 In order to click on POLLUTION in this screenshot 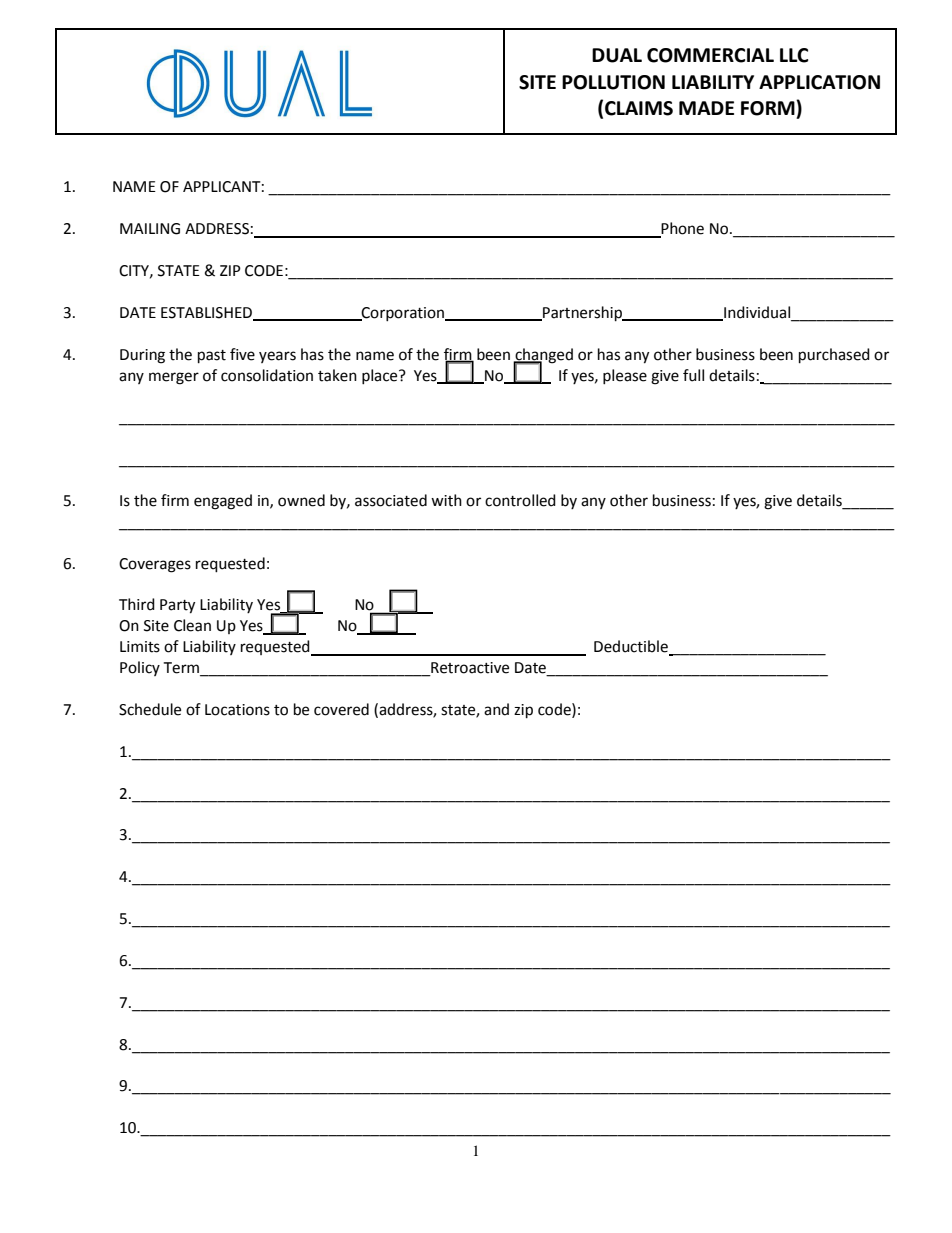, I will do `click(613, 82)`.
